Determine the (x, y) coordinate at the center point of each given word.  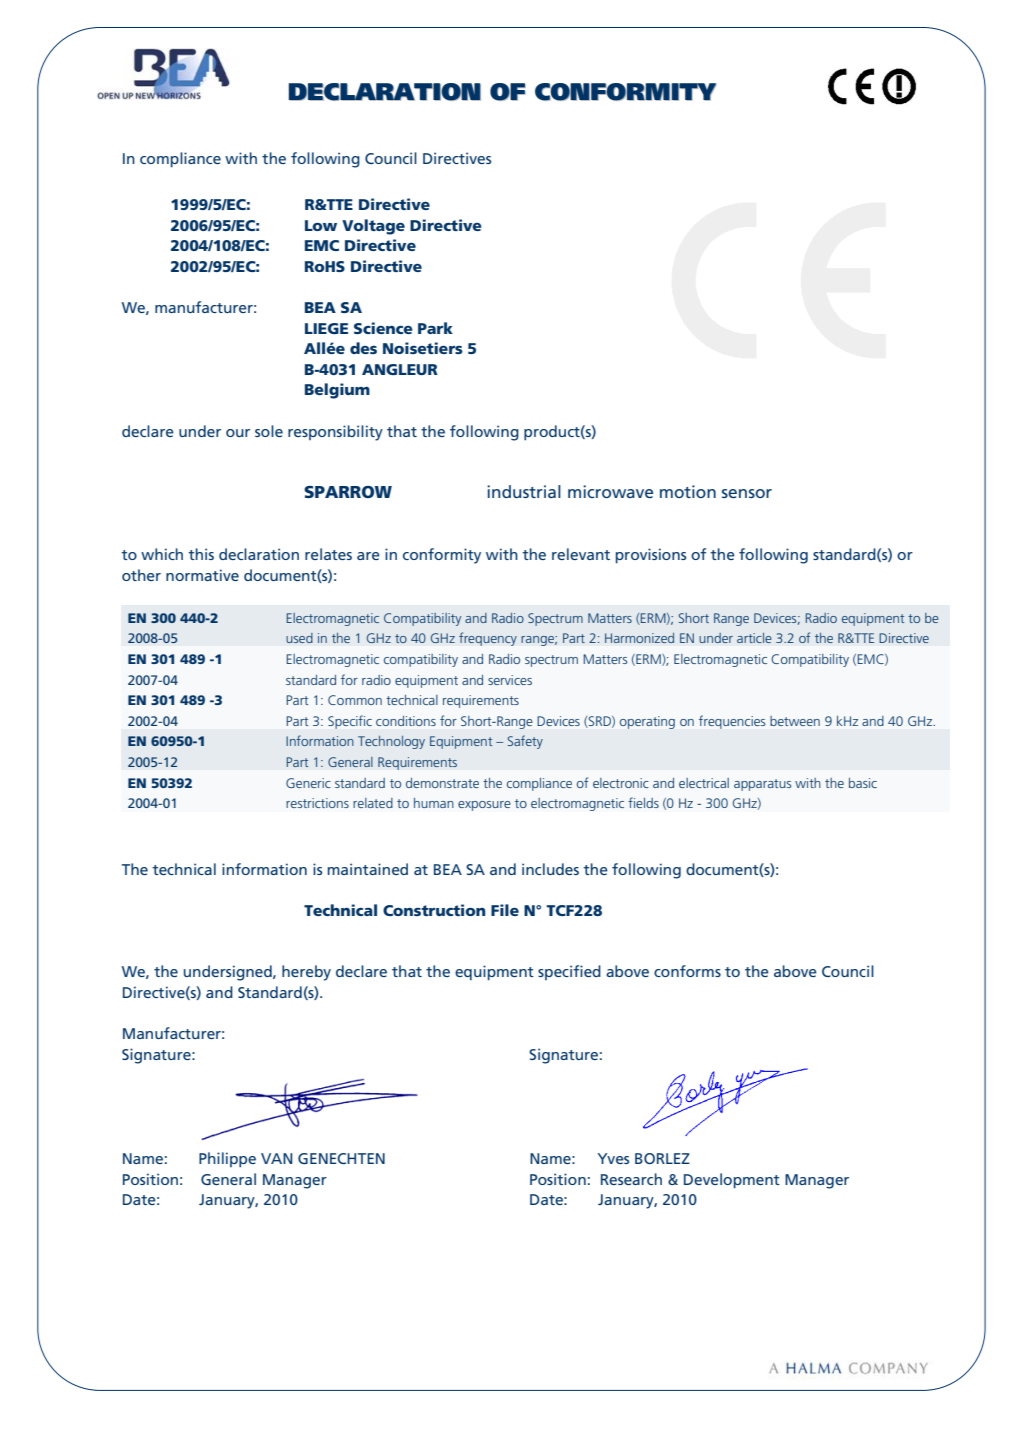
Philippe (227, 1160)
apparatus (762, 785)
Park (435, 328)
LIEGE (326, 328)
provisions (651, 556)
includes (550, 869)
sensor (747, 493)
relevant (581, 554)
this (201, 554)
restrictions (317, 803)
